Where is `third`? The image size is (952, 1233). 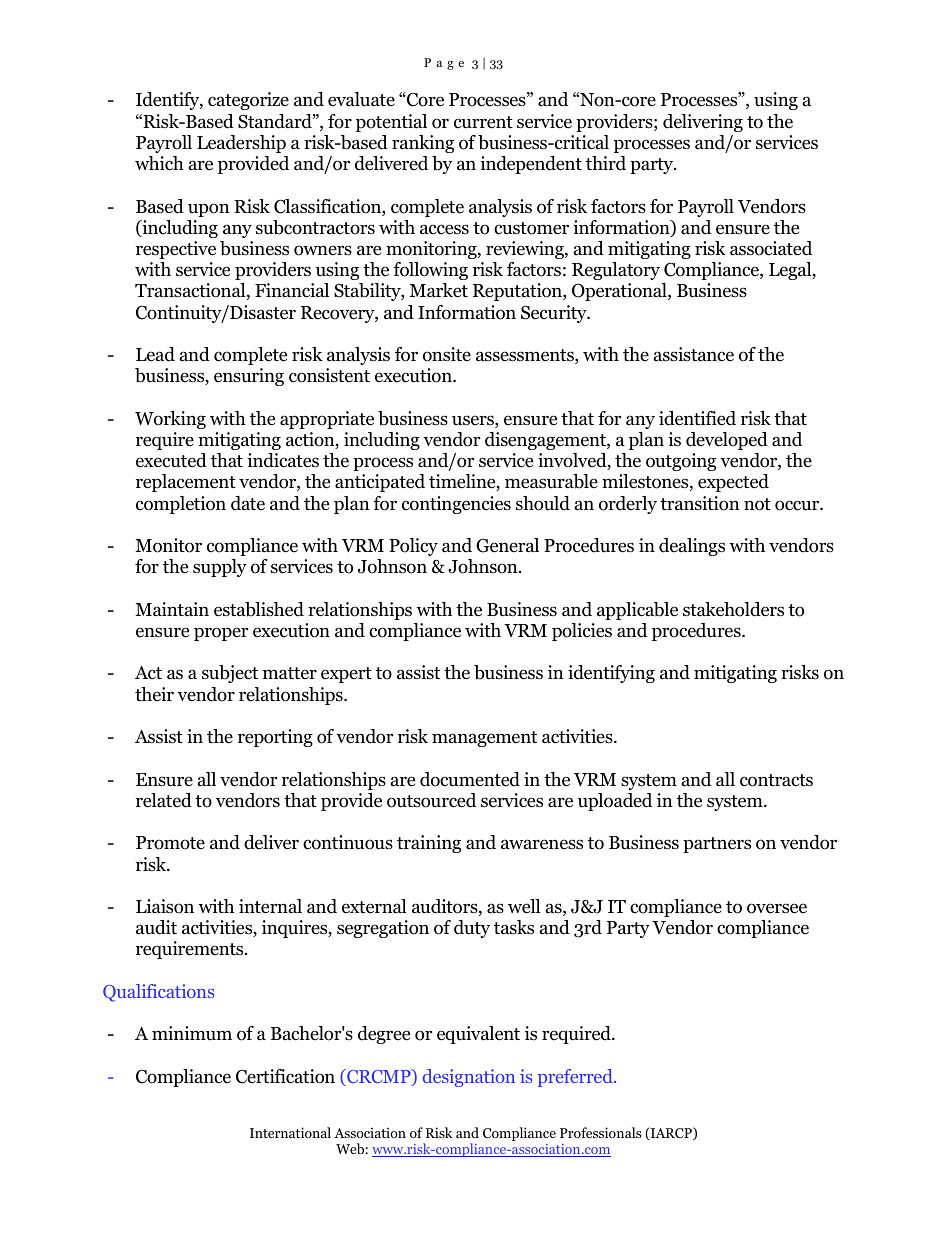 third is located at coordinates (606, 163).
